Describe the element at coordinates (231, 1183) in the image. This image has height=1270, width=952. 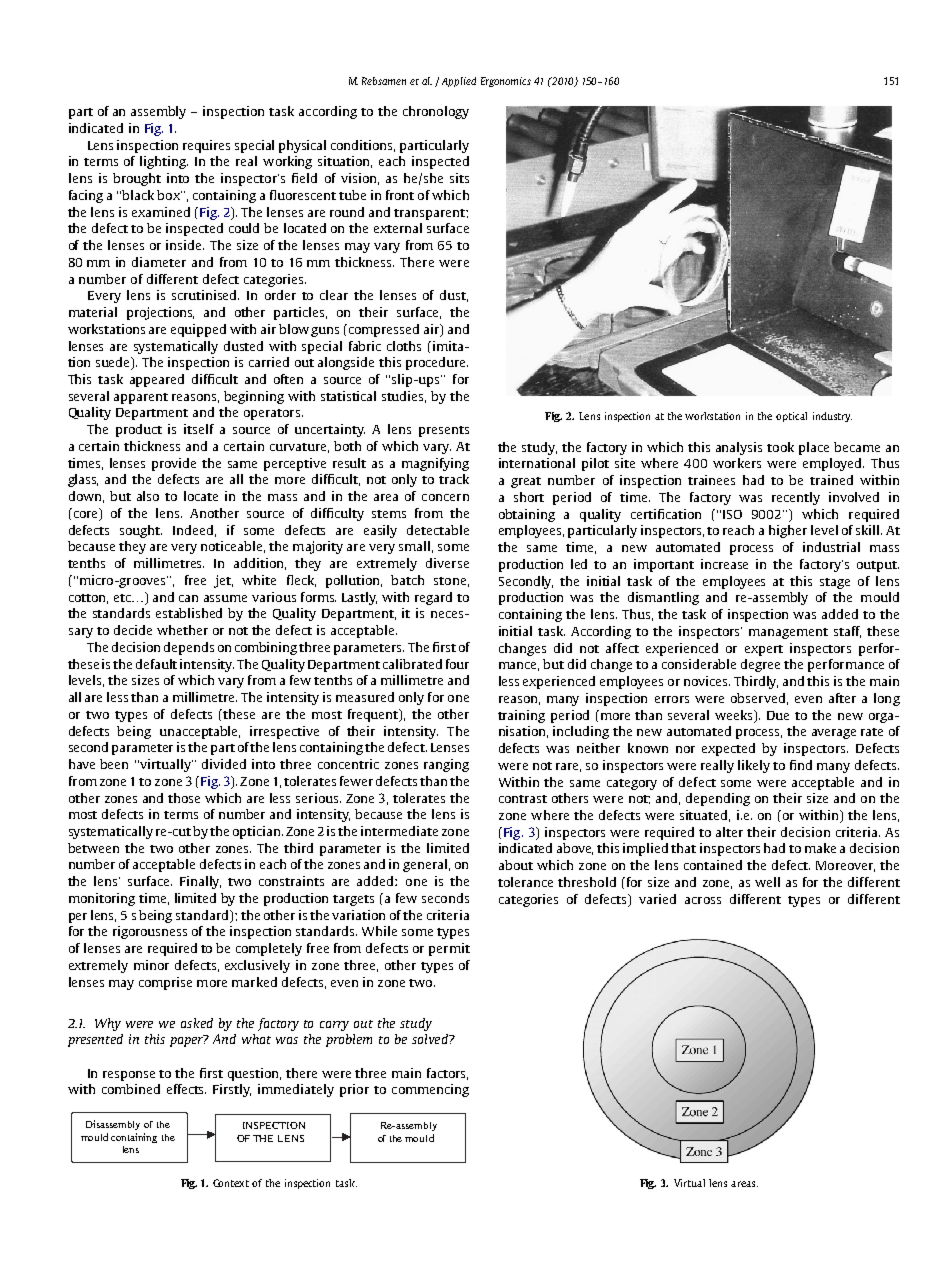
I see `Context` at that location.
